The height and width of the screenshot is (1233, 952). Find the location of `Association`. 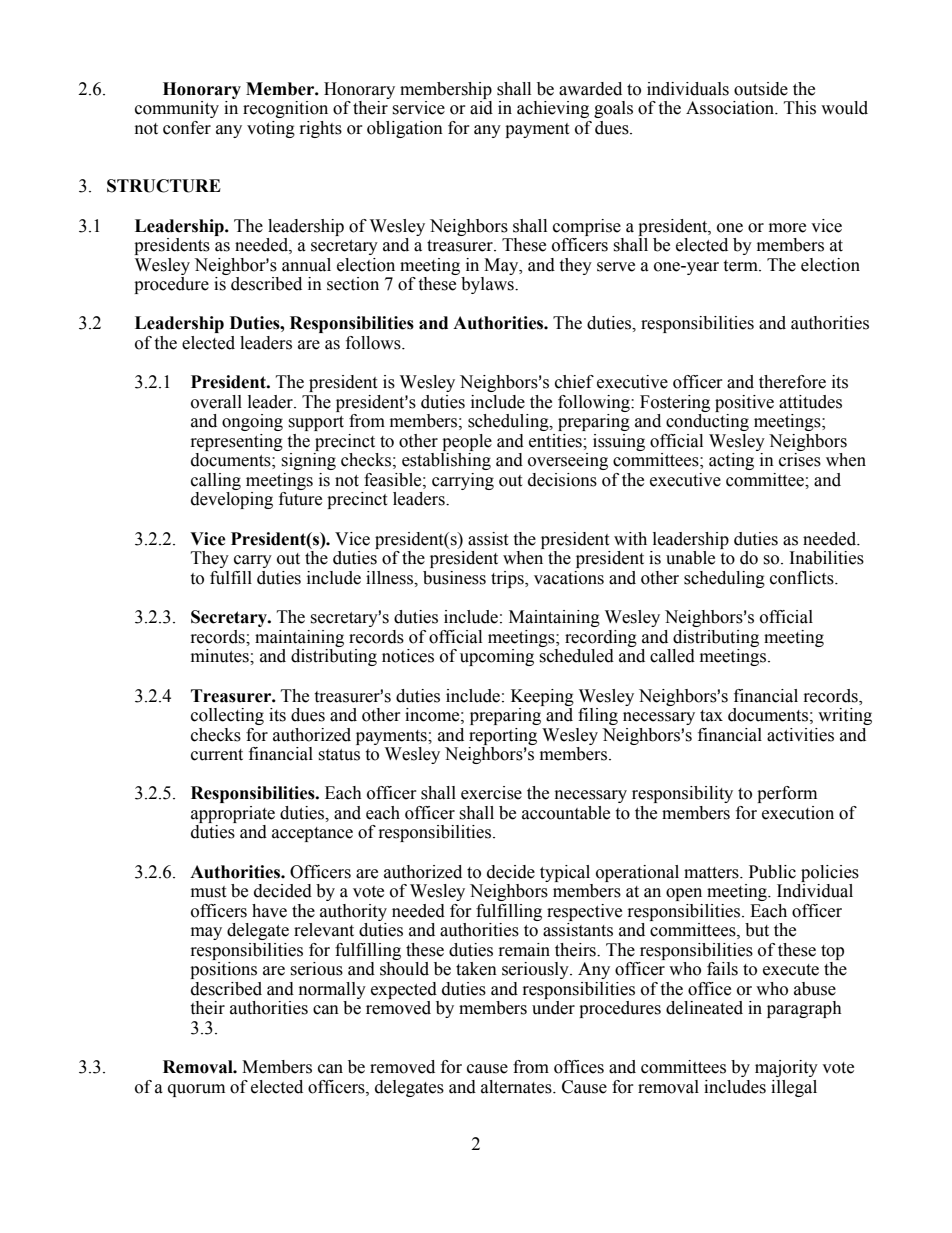

Association is located at coordinates (731, 108).
